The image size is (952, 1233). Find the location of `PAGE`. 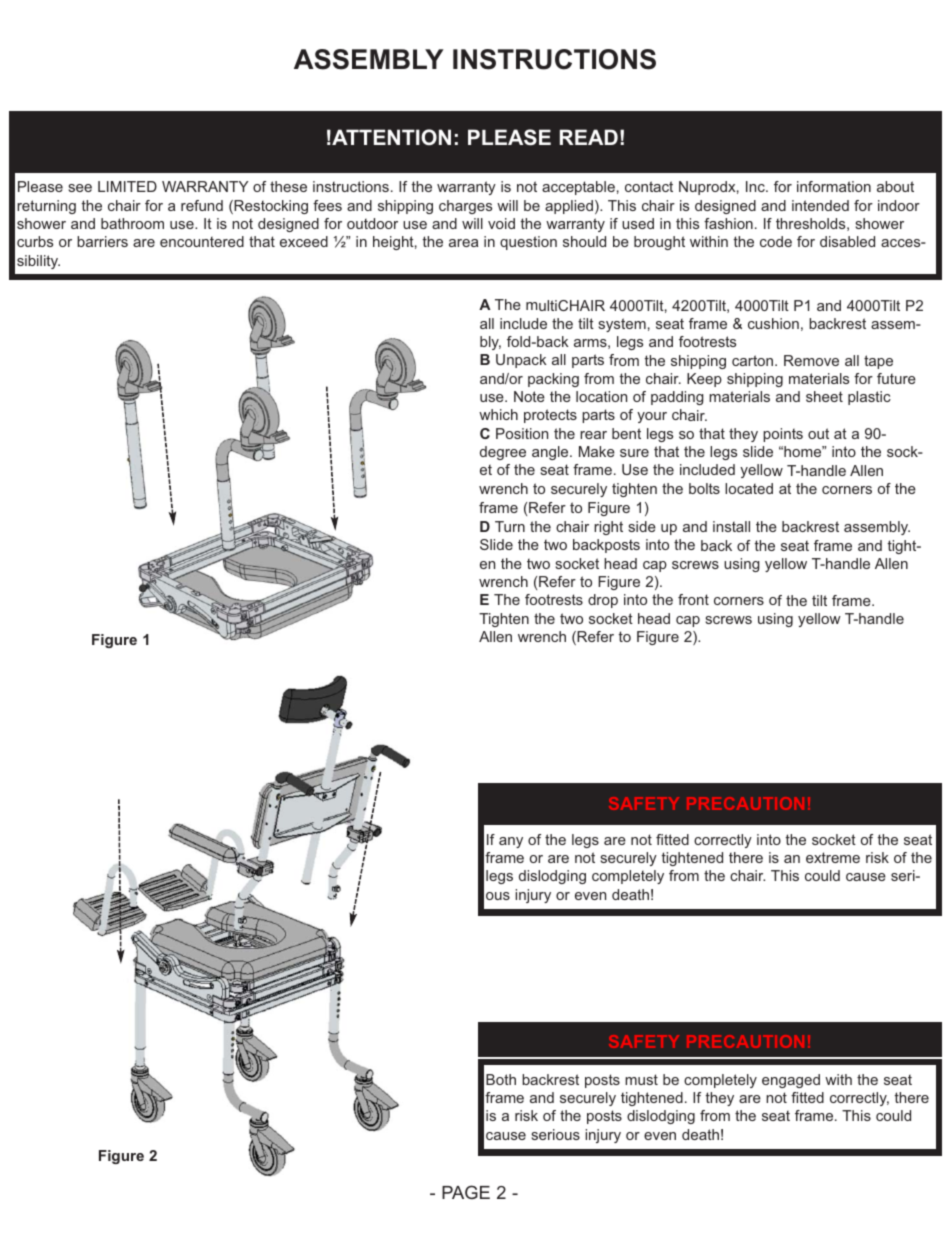

PAGE is located at coordinates (466, 1192).
